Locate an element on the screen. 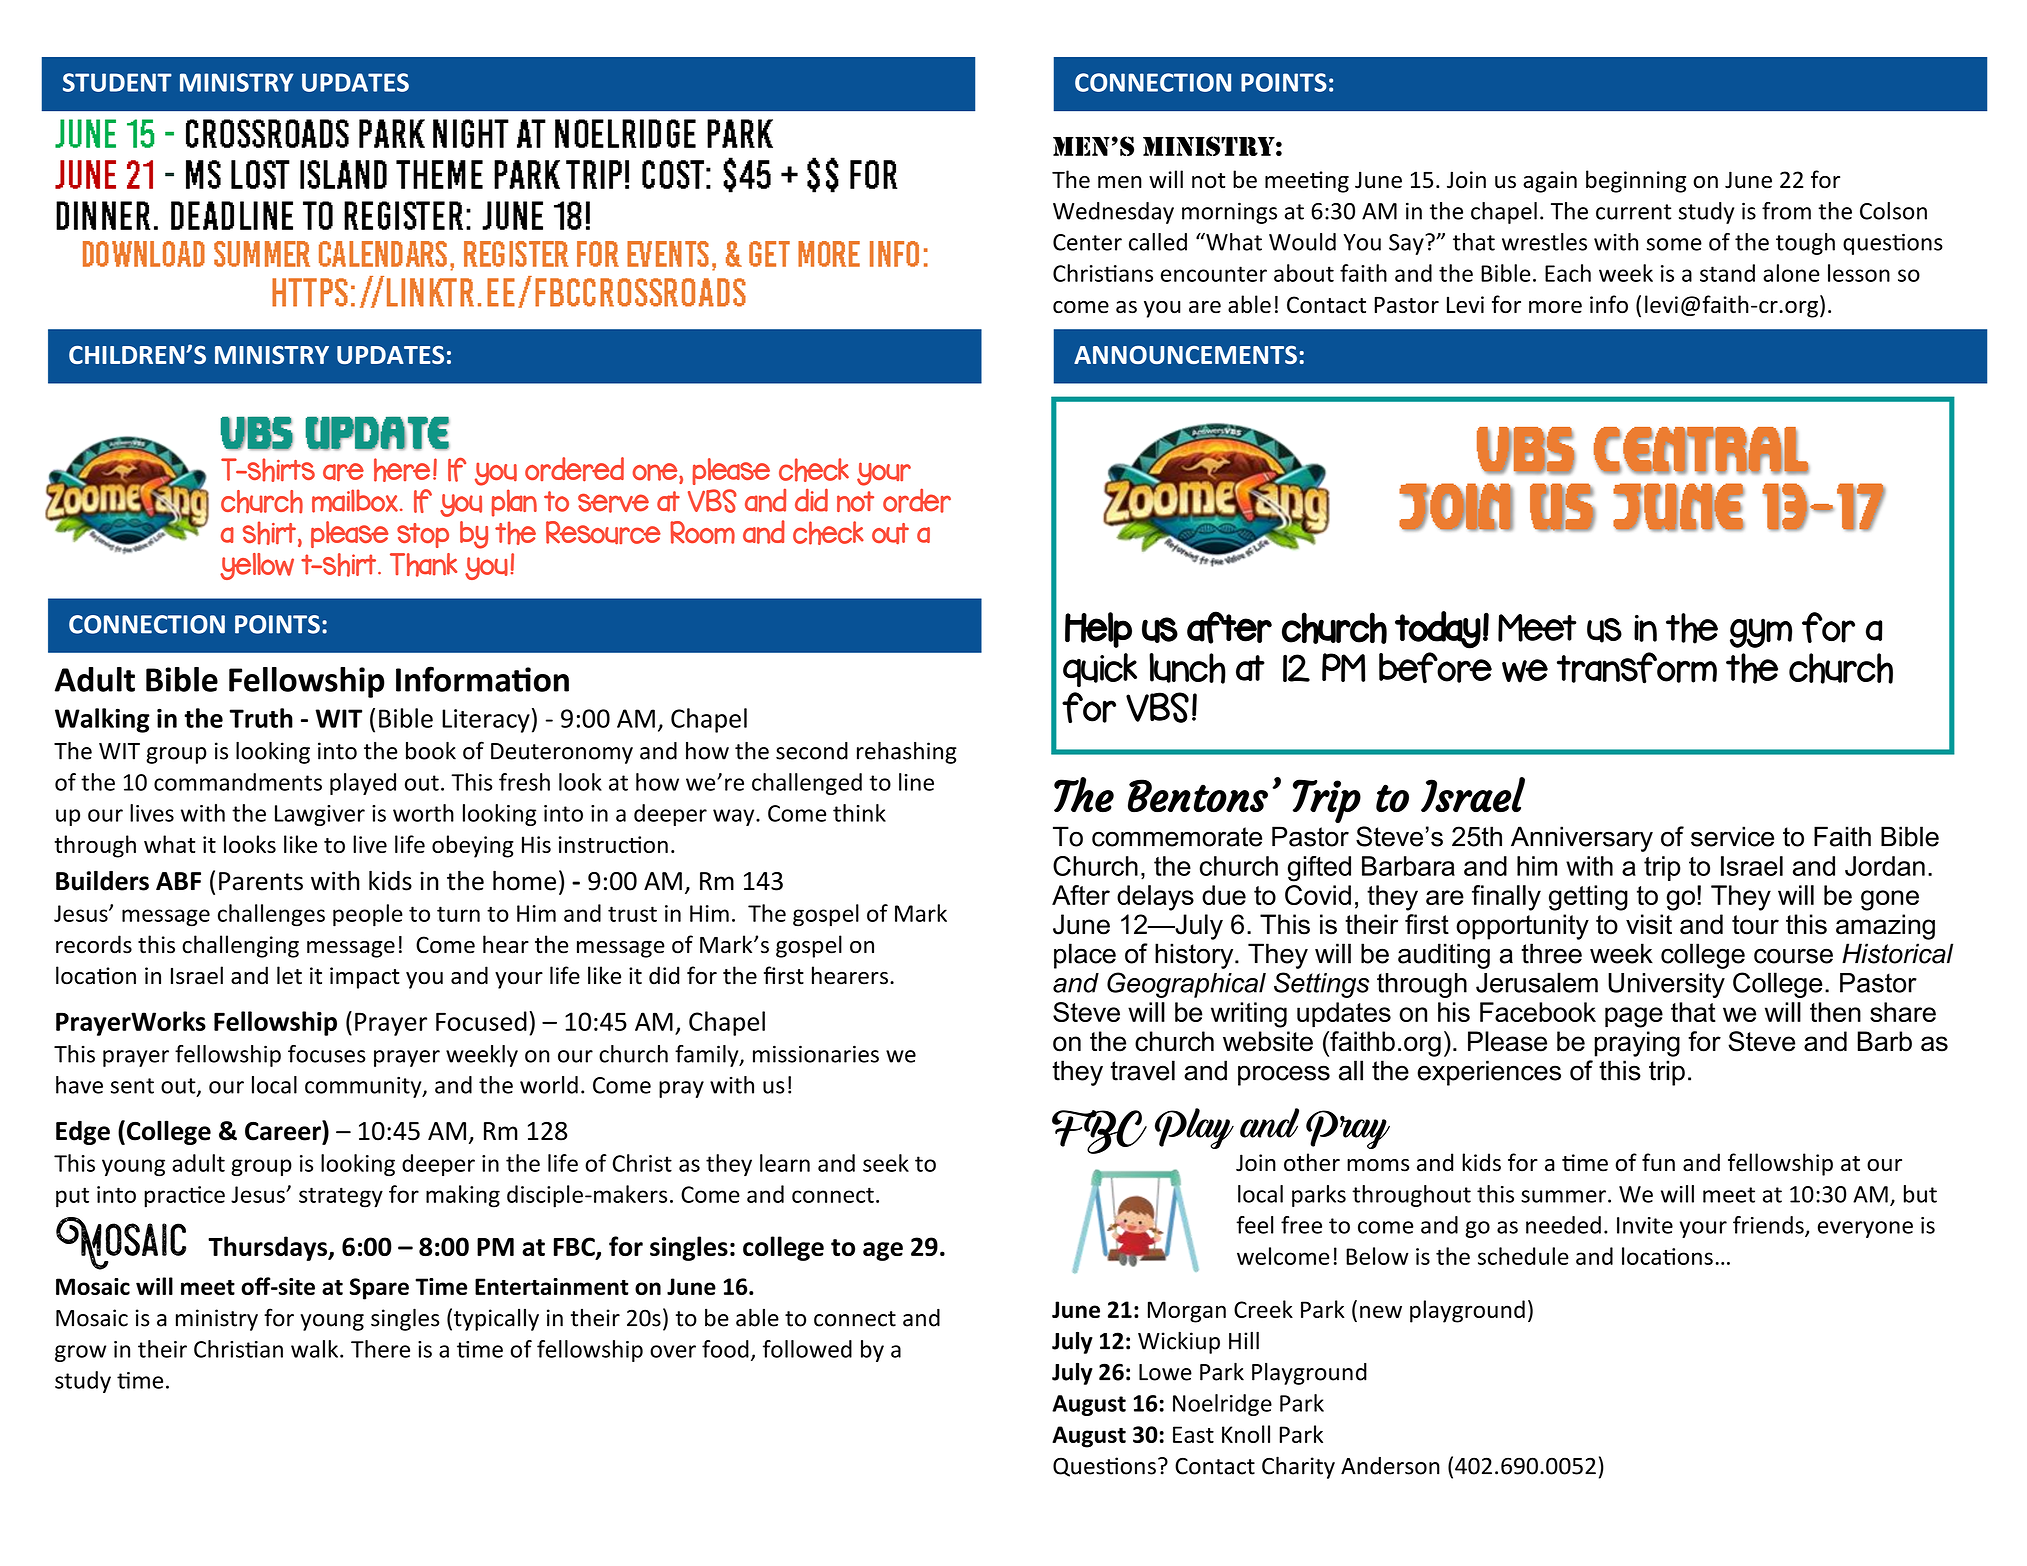 The height and width of the screenshot is (1566, 2027). Wednesday is located at coordinates (1113, 213).
